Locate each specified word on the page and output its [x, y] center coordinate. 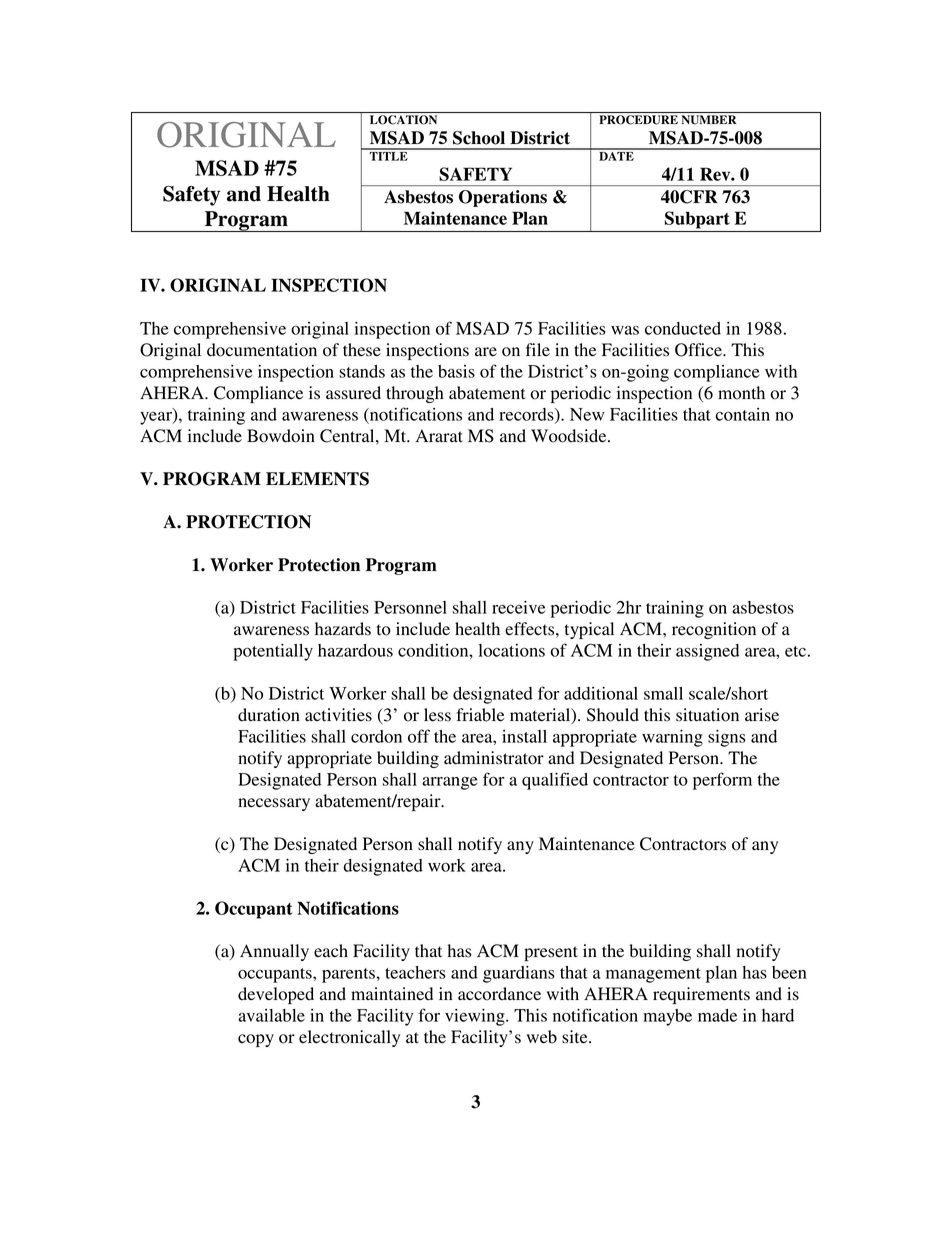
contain [743, 414]
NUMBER [709, 120]
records [527, 415]
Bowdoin [281, 436]
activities [338, 715]
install [524, 736]
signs [727, 738]
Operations [503, 198]
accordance [499, 994]
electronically [349, 1038]
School [479, 138]
